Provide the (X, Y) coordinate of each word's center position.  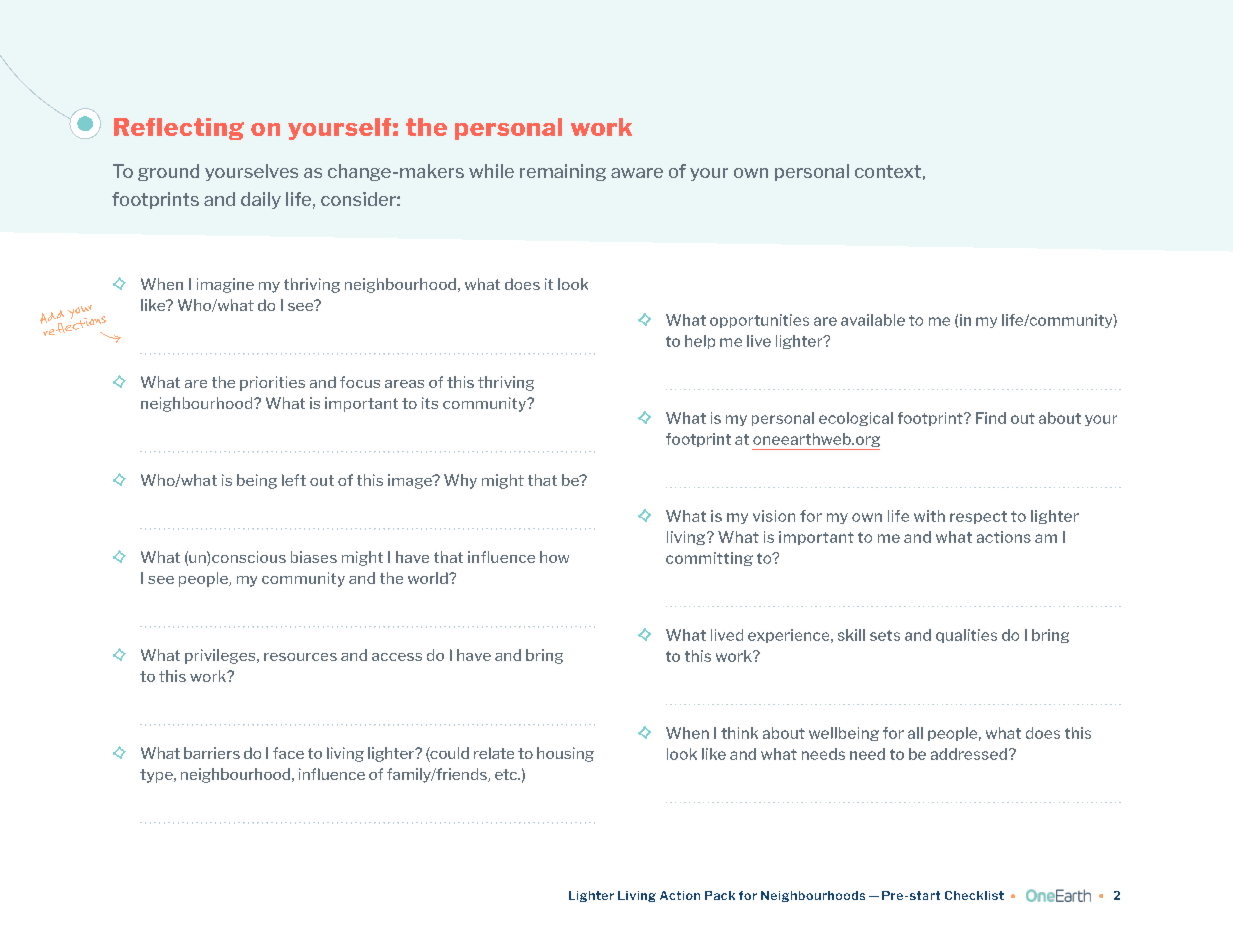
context (888, 171)
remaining (563, 172)
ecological (856, 419)
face (288, 753)
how (554, 557)
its (430, 403)
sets (885, 635)
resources (300, 657)
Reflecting (179, 129)
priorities (272, 383)
